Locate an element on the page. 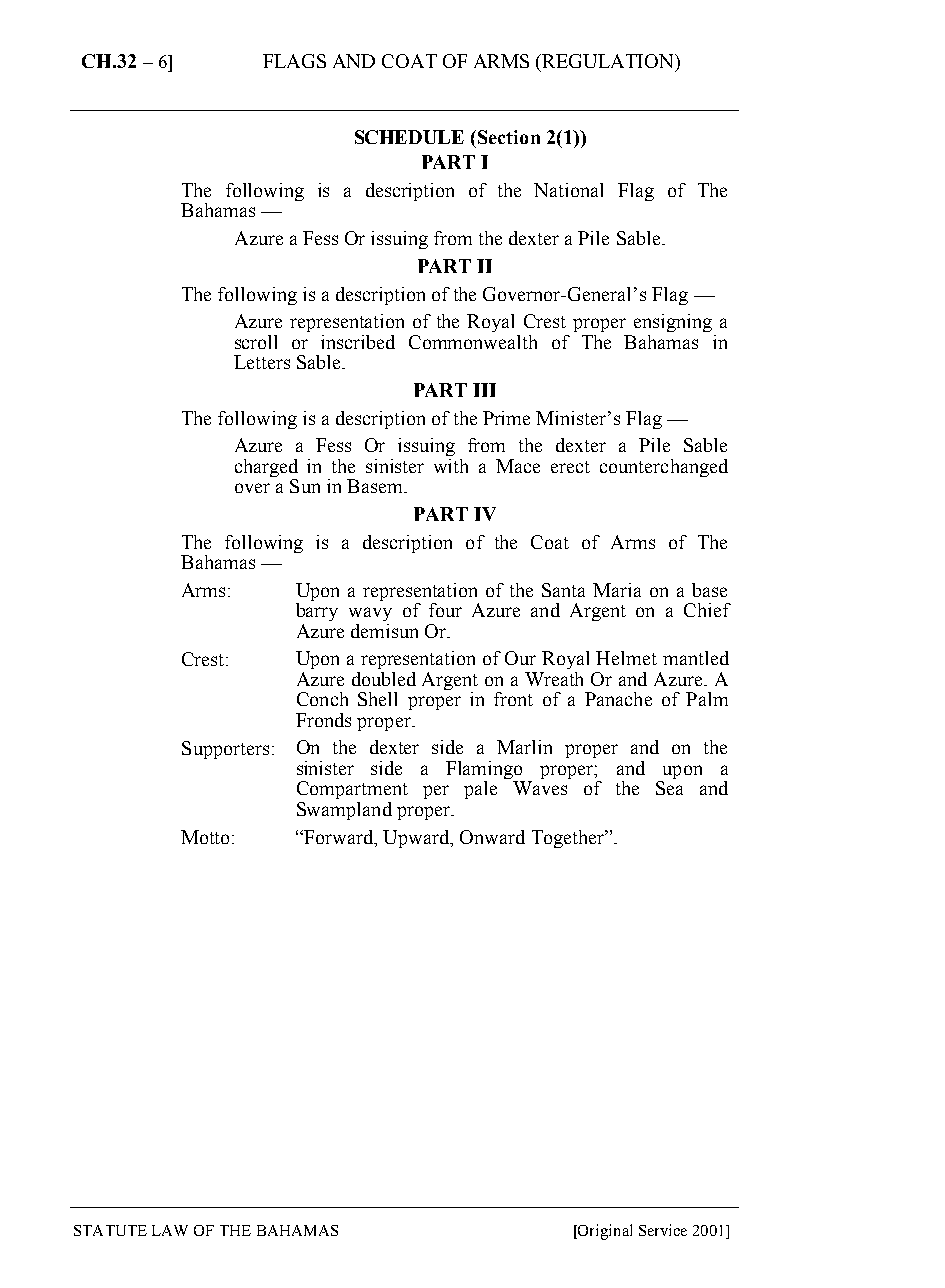  inscribed is located at coordinates (358, 342).
